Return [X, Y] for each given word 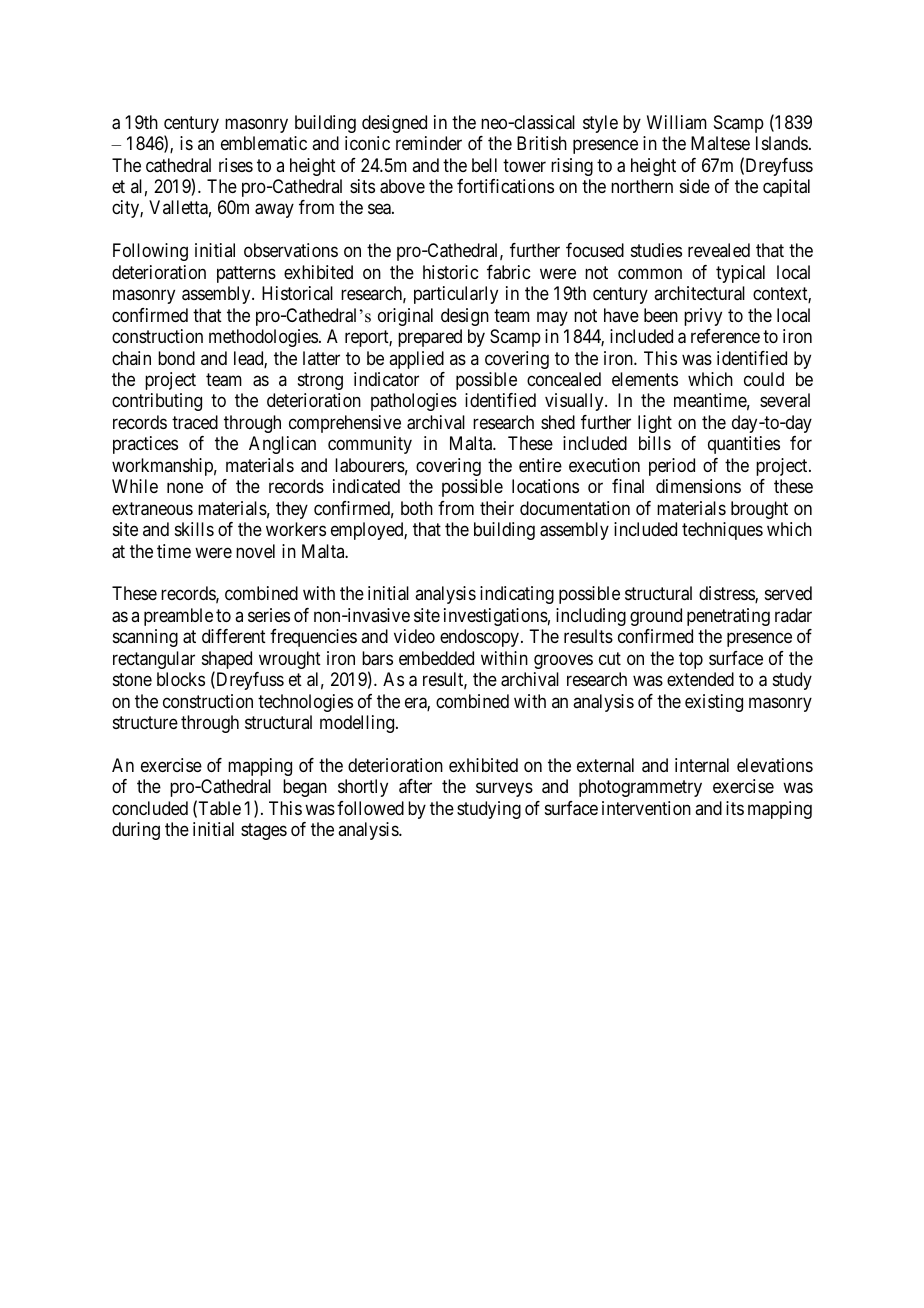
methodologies [263, 338]
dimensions [698, 486]
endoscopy [481, 638]
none [185, 488]
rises [236, 165]
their [497, 508]
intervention [646, 808]
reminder [429, 143]
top [691, 660]
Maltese [720, 143]
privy [703, 317]
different [234, 636]
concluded [150, 808]
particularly [456, 295]
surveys [504, 790]
